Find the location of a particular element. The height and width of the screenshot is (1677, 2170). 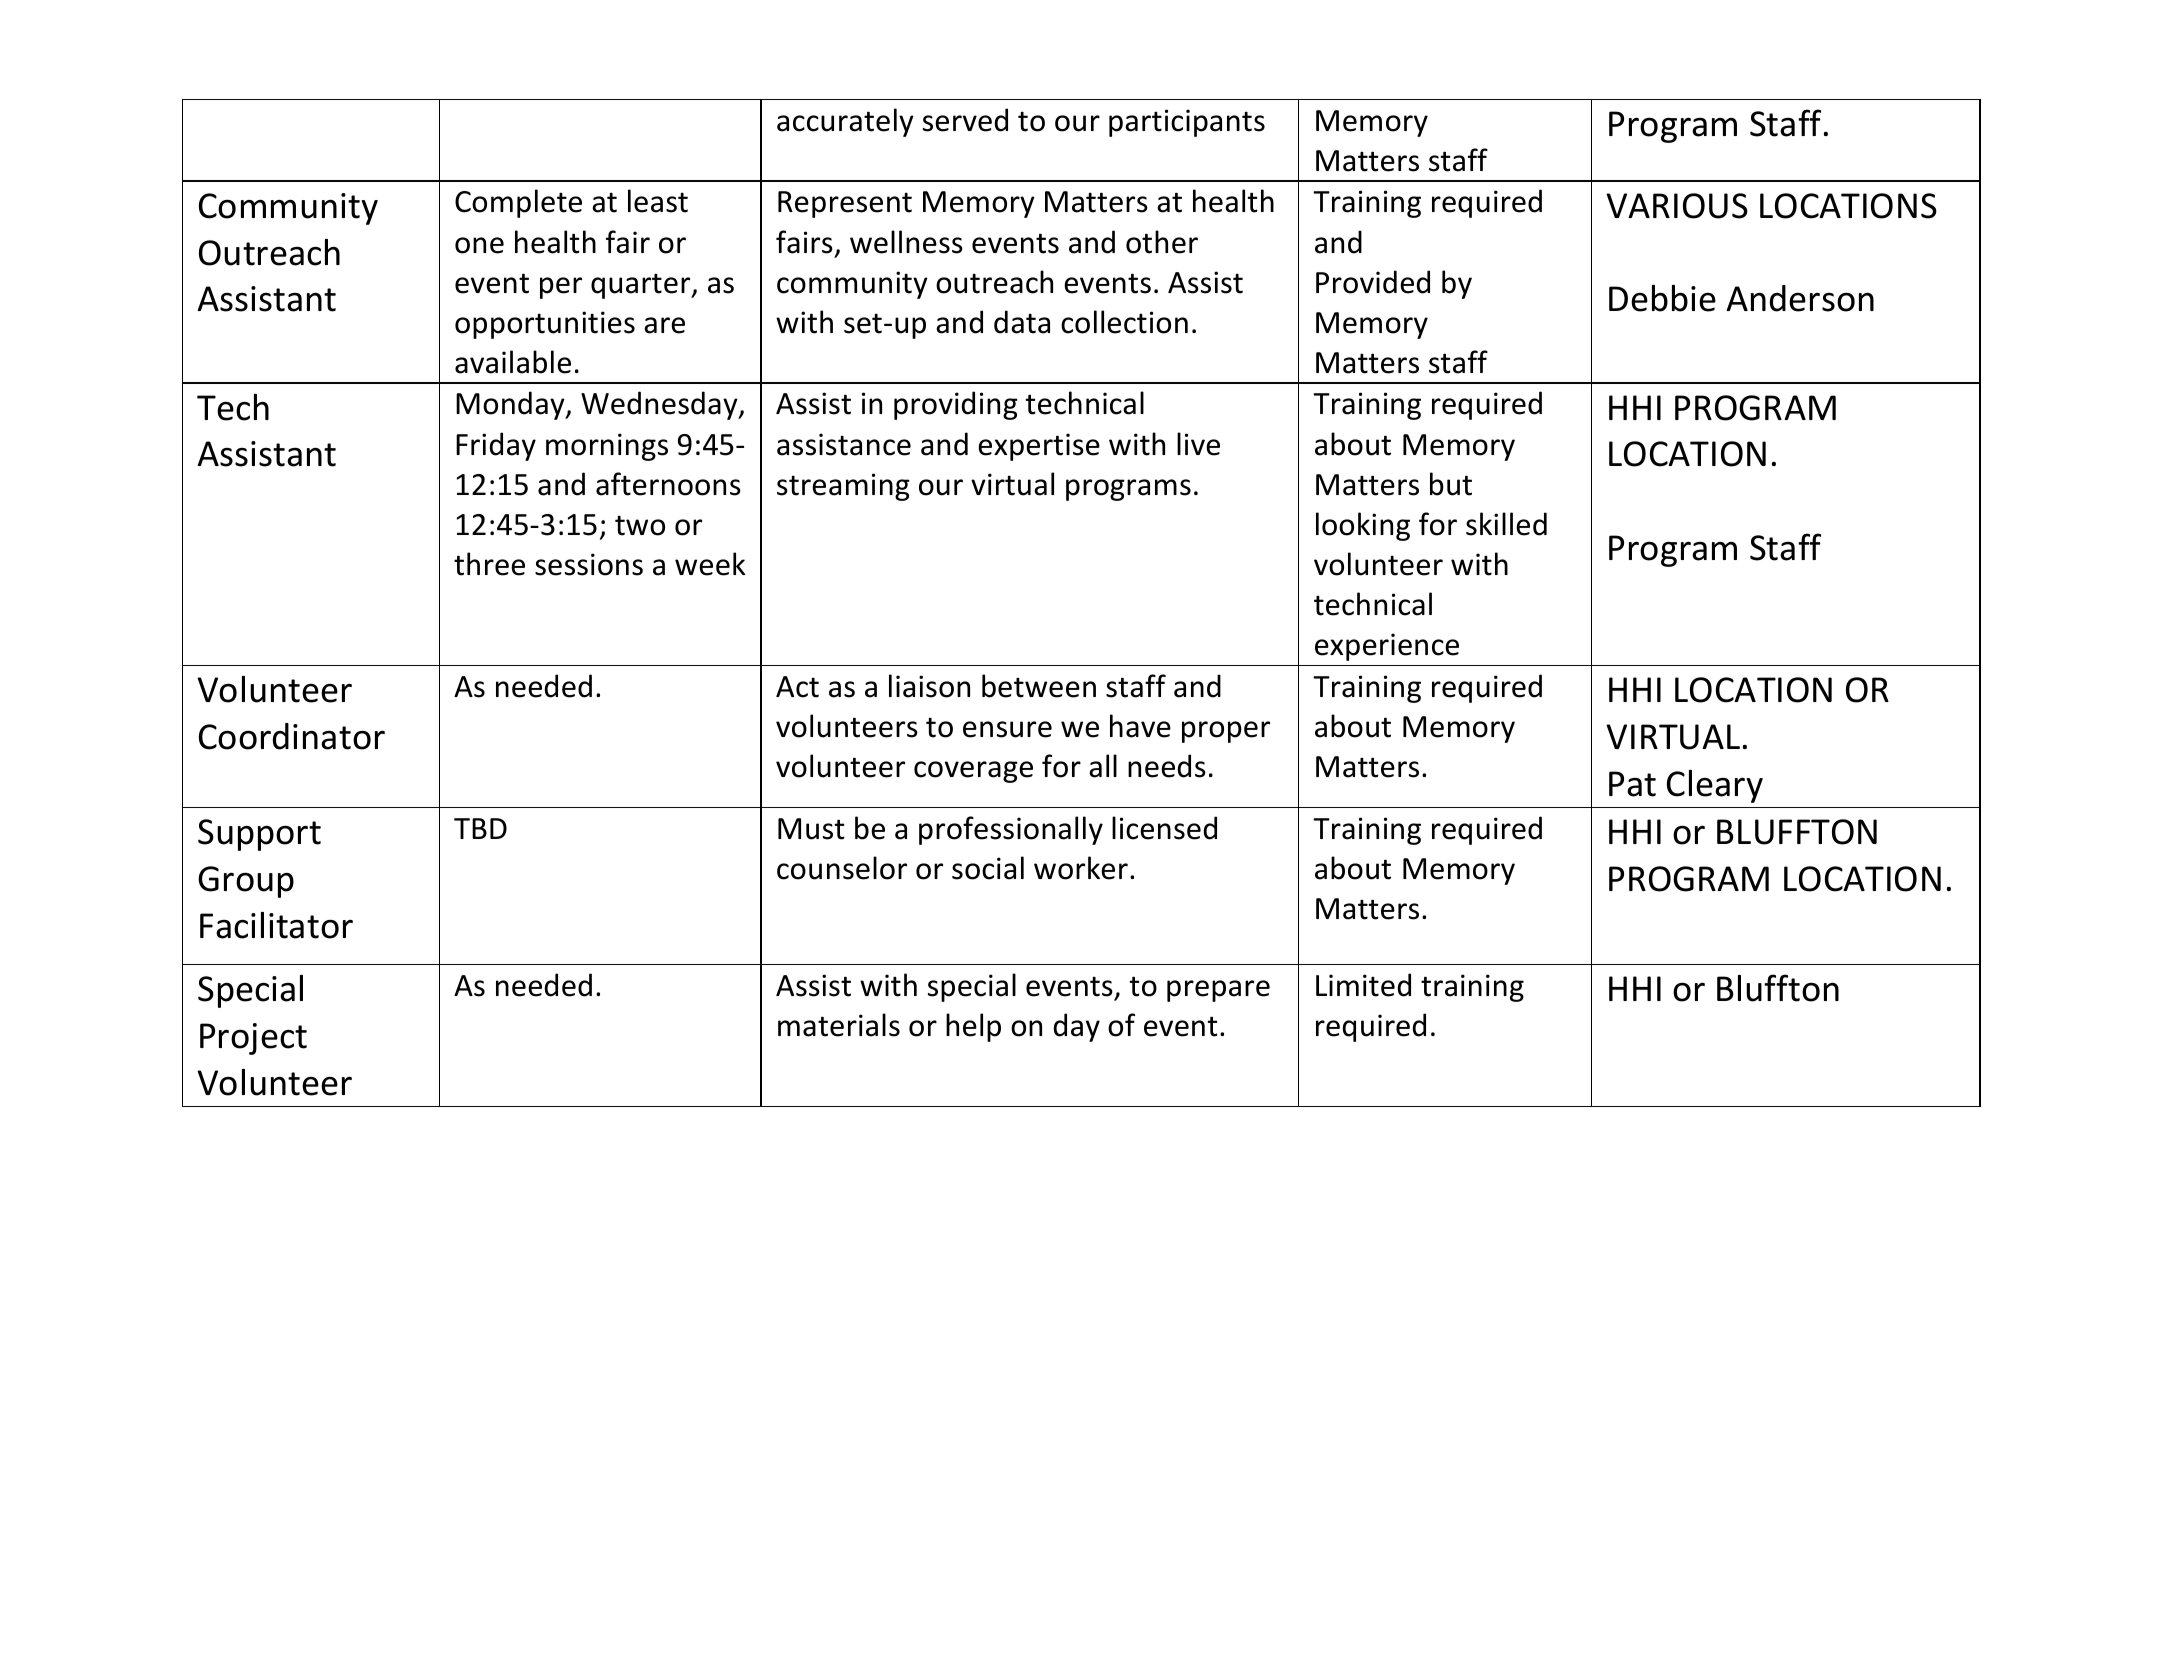

served is located at coordinates (965, 120).
